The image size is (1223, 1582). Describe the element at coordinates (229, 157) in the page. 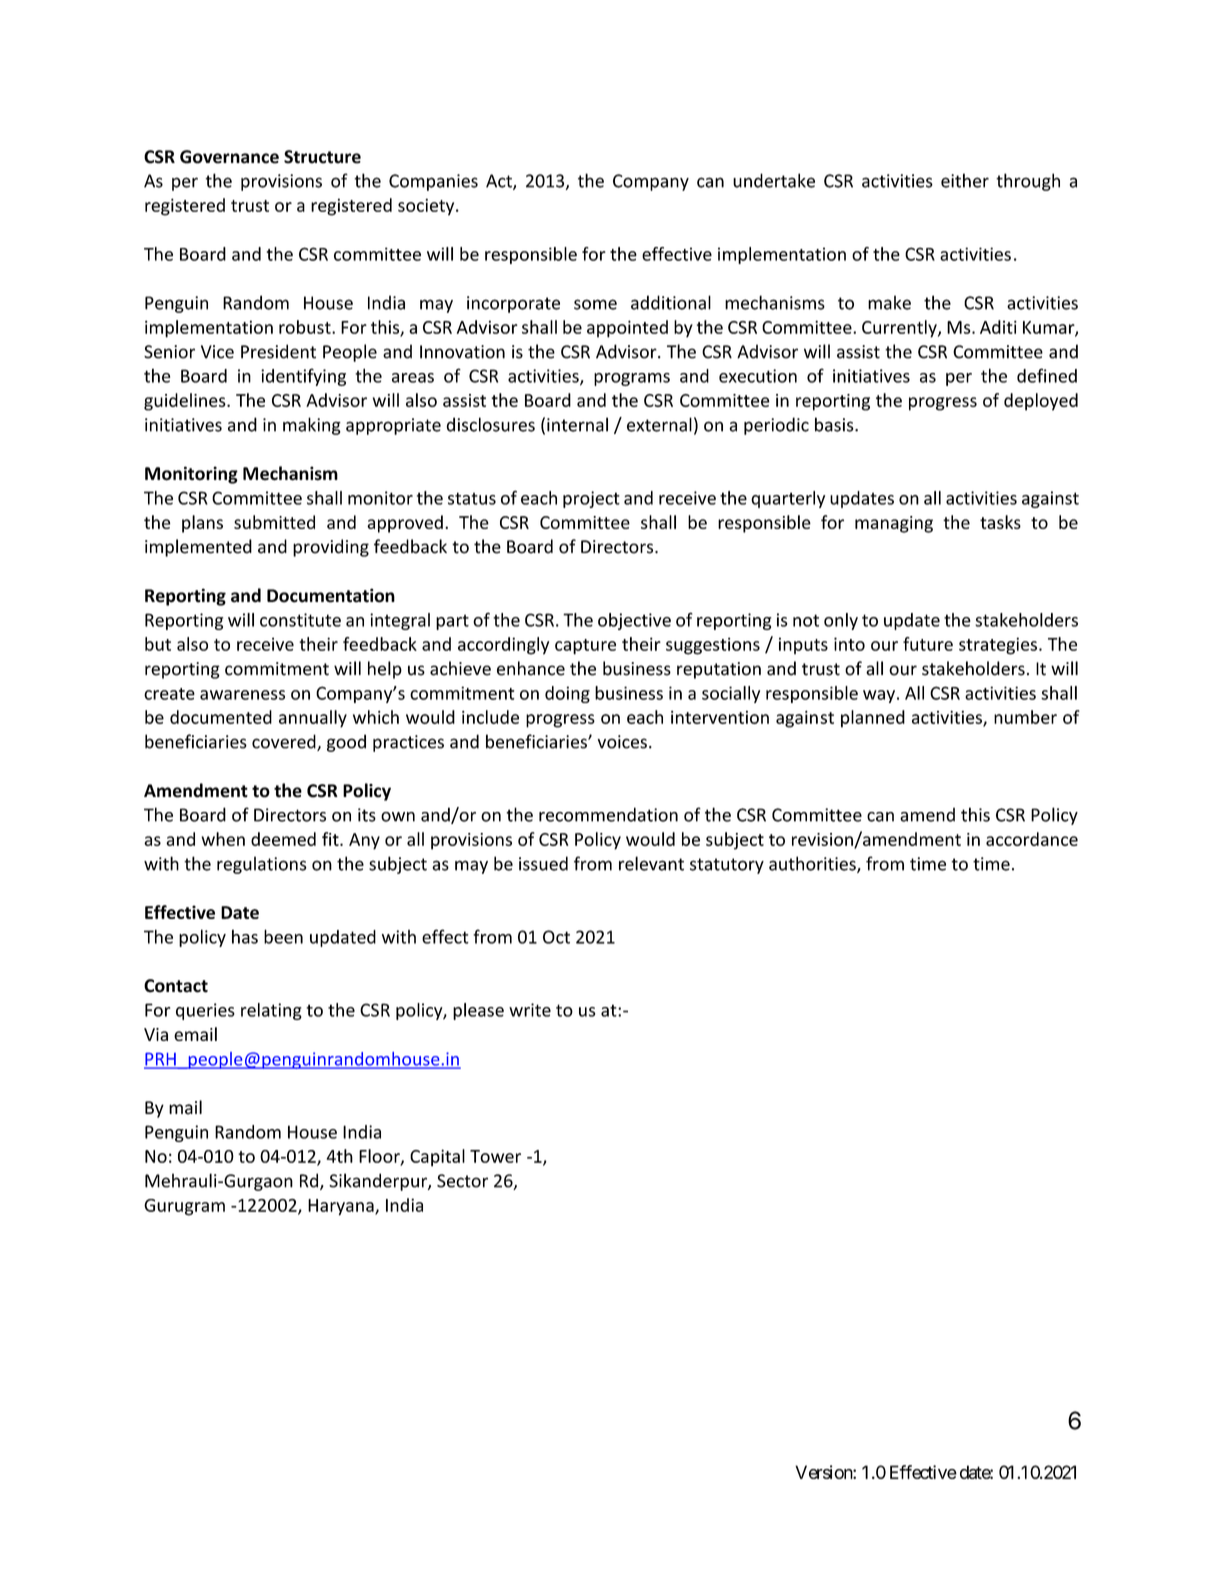

I see `Governance` at that location.
